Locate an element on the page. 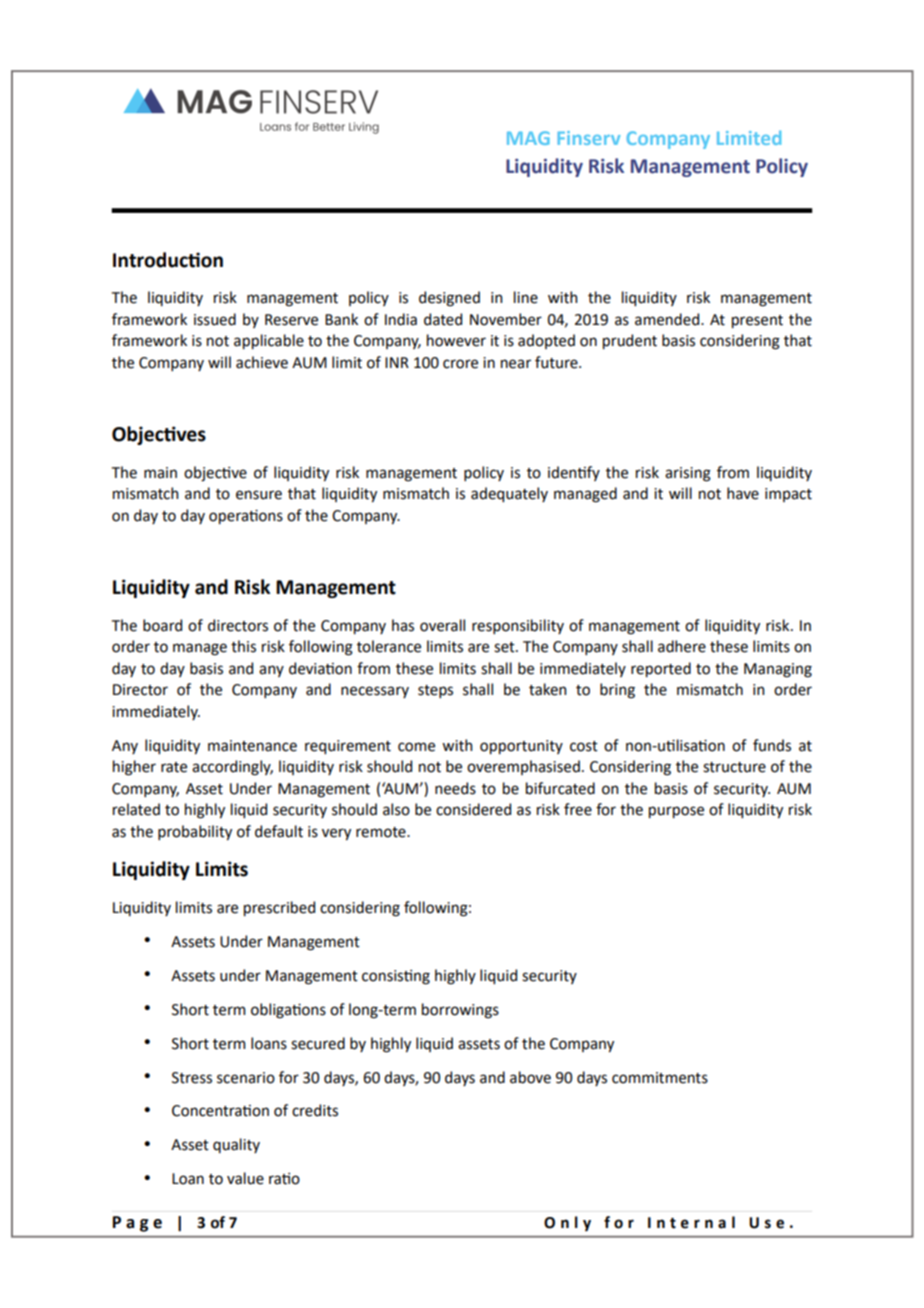 This page has width=924, height=1308. borrowings is located at coordinates (460, 1011).
